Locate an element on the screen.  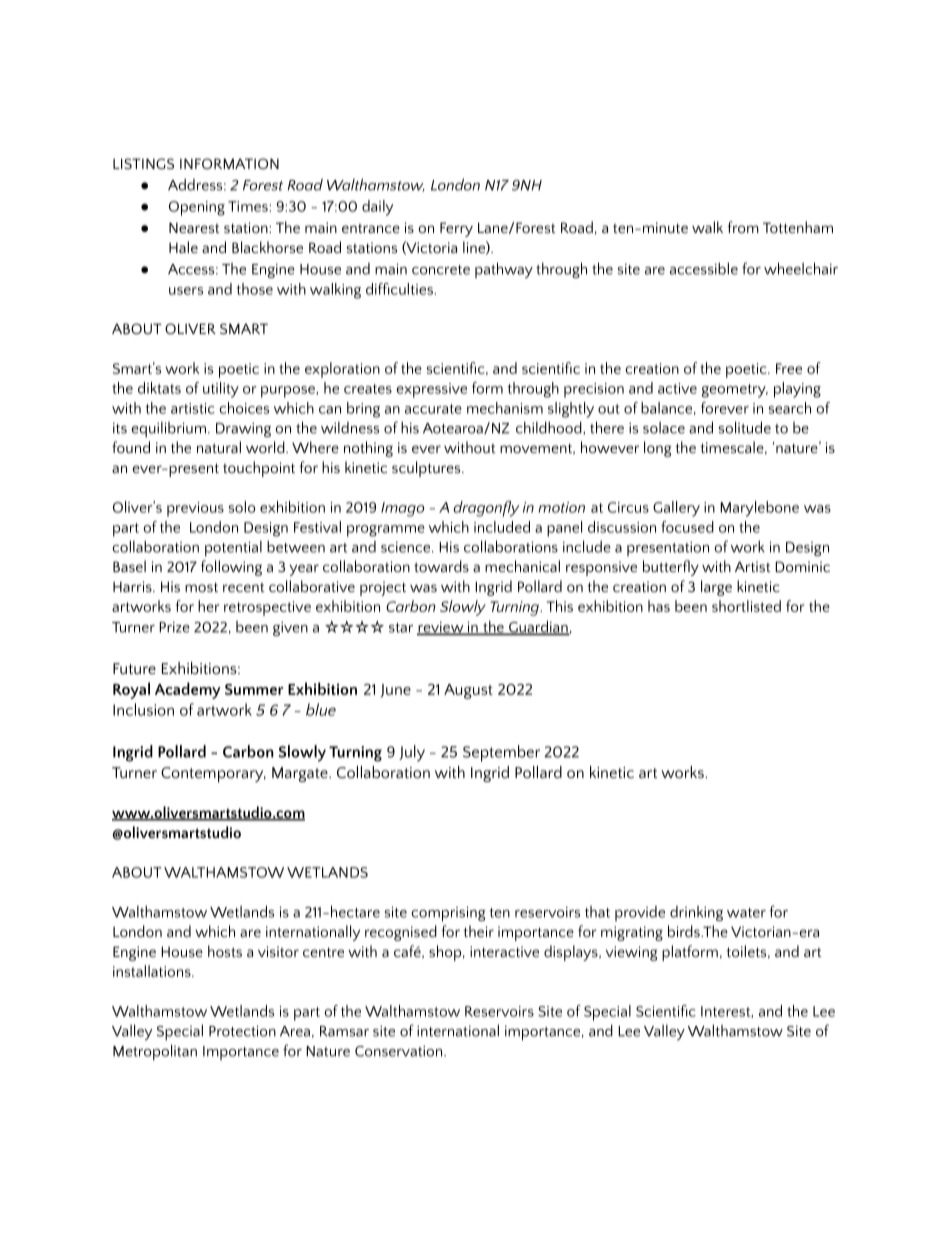
shortlisted is located at coordinates (746, 606).
